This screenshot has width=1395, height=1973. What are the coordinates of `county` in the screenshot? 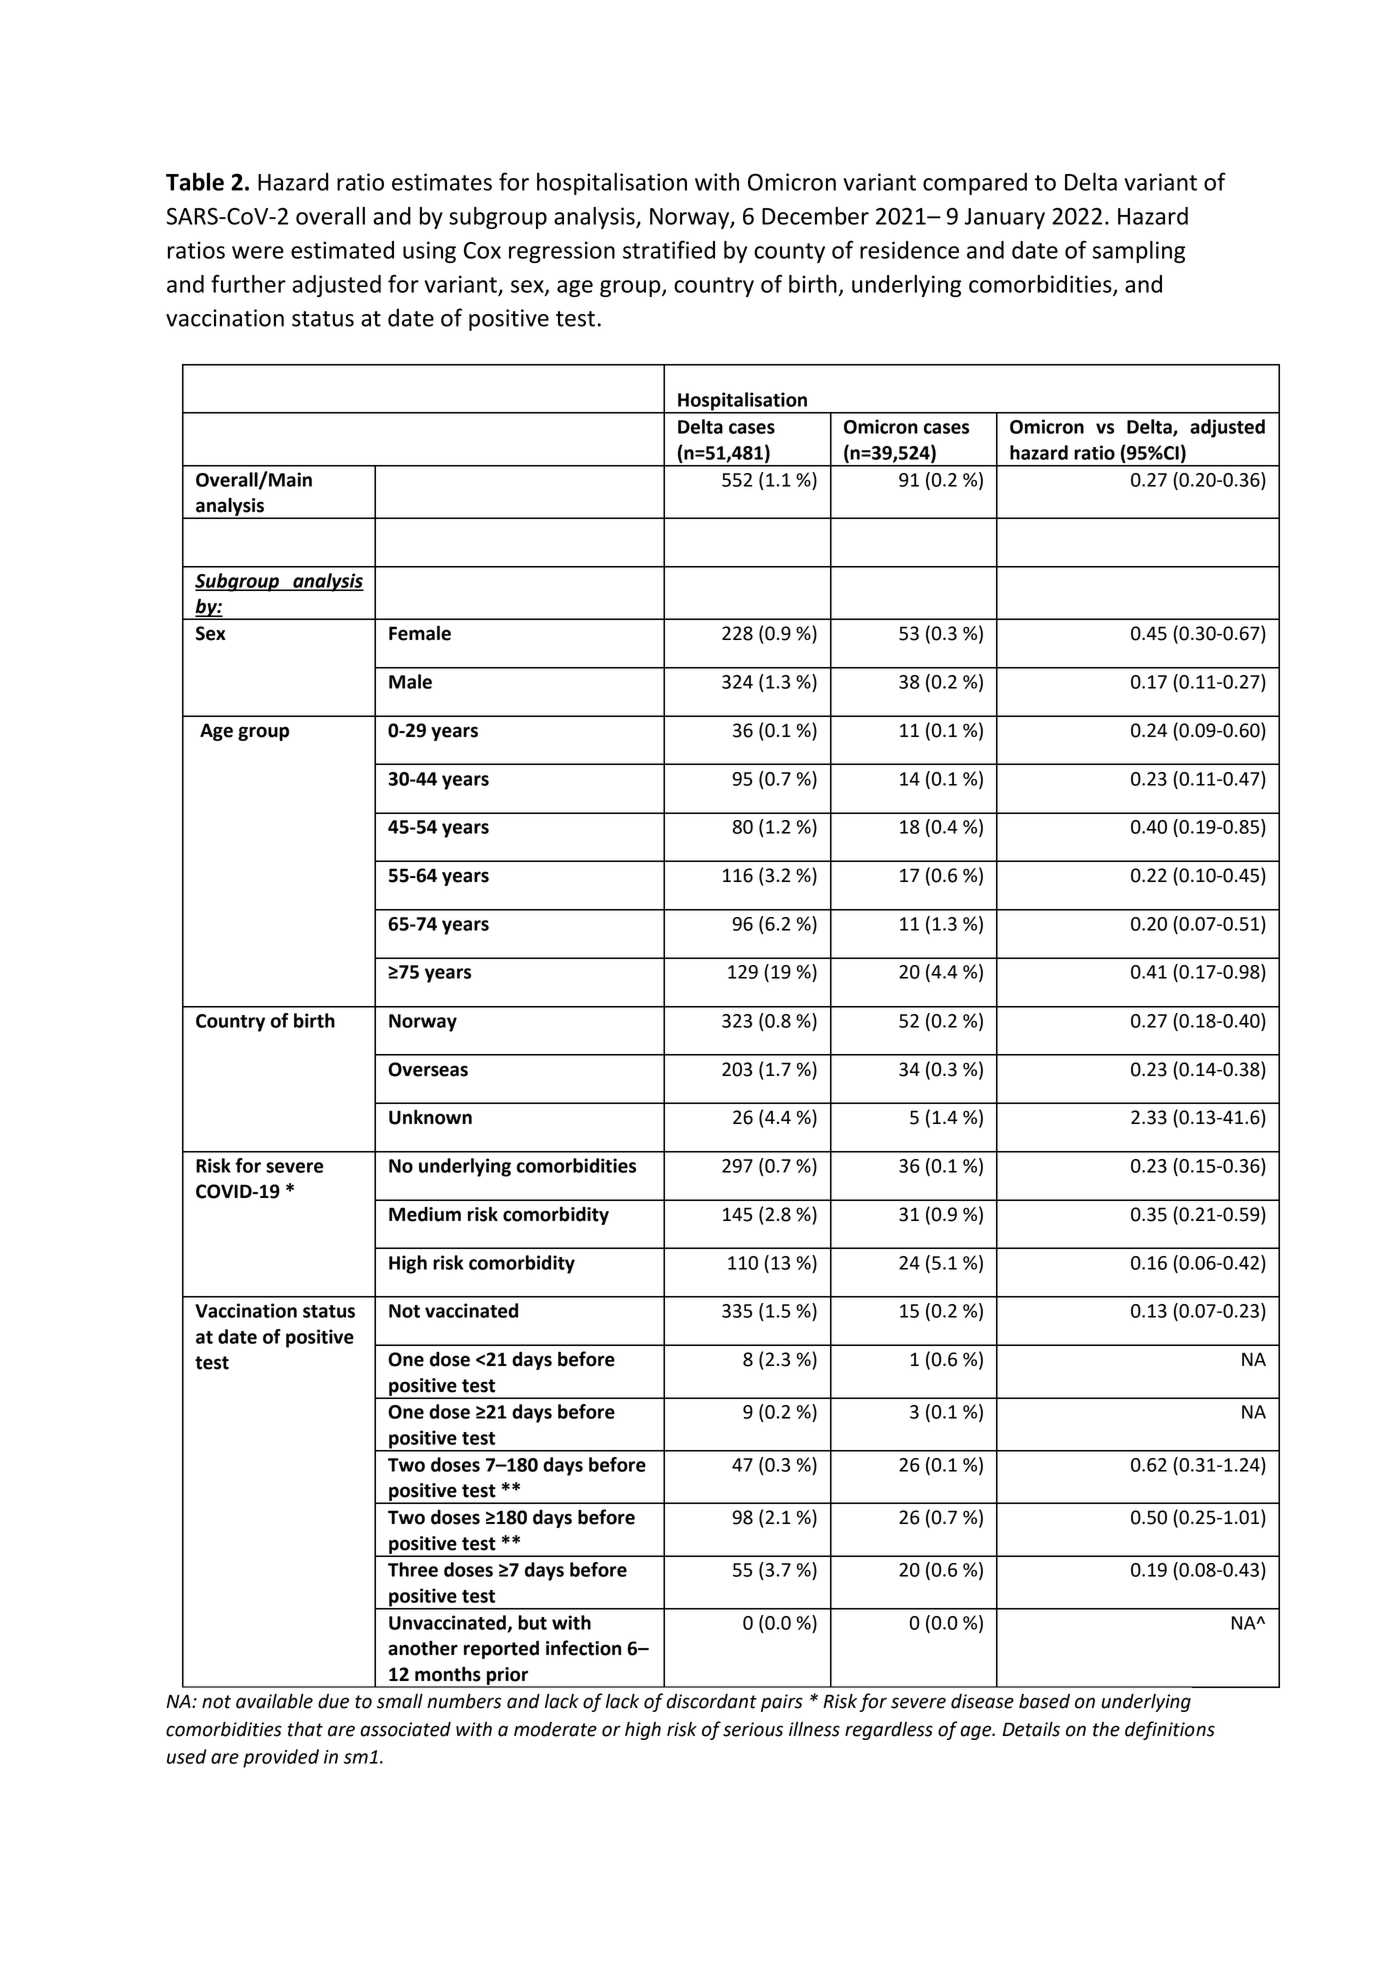 It's located at (789, 253).
